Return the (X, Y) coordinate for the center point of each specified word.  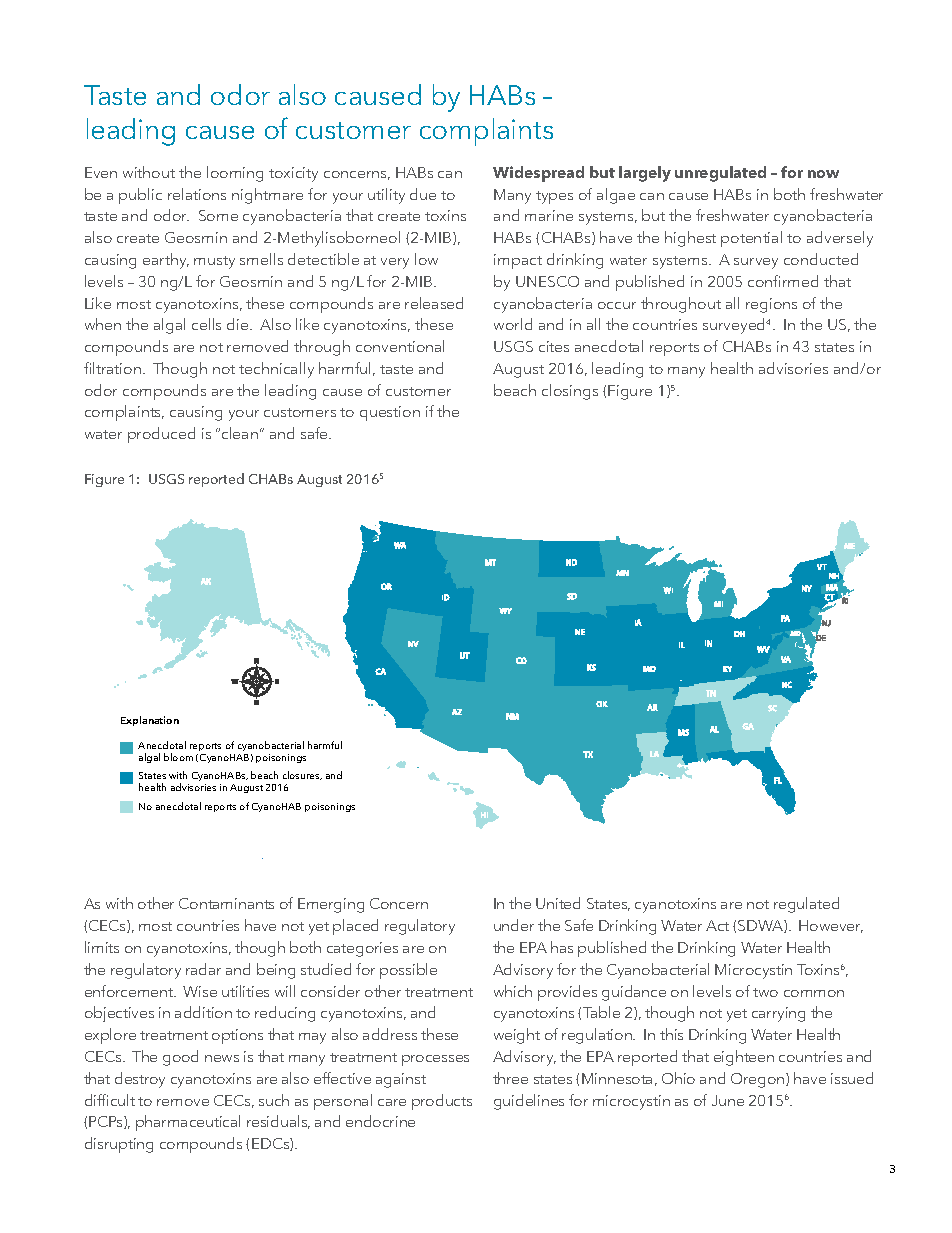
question (390, 413)
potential (751, 239)
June (728, 1100)
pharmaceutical (188, 1123)
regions (771, 305)
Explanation (150, 721)
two (765, 992)
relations (197, 194)
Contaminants (226, 903)
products (442, 1102)
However (831, 926)
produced (161, 435)
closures (302, 775)
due (423, 194)
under (514, 925)
